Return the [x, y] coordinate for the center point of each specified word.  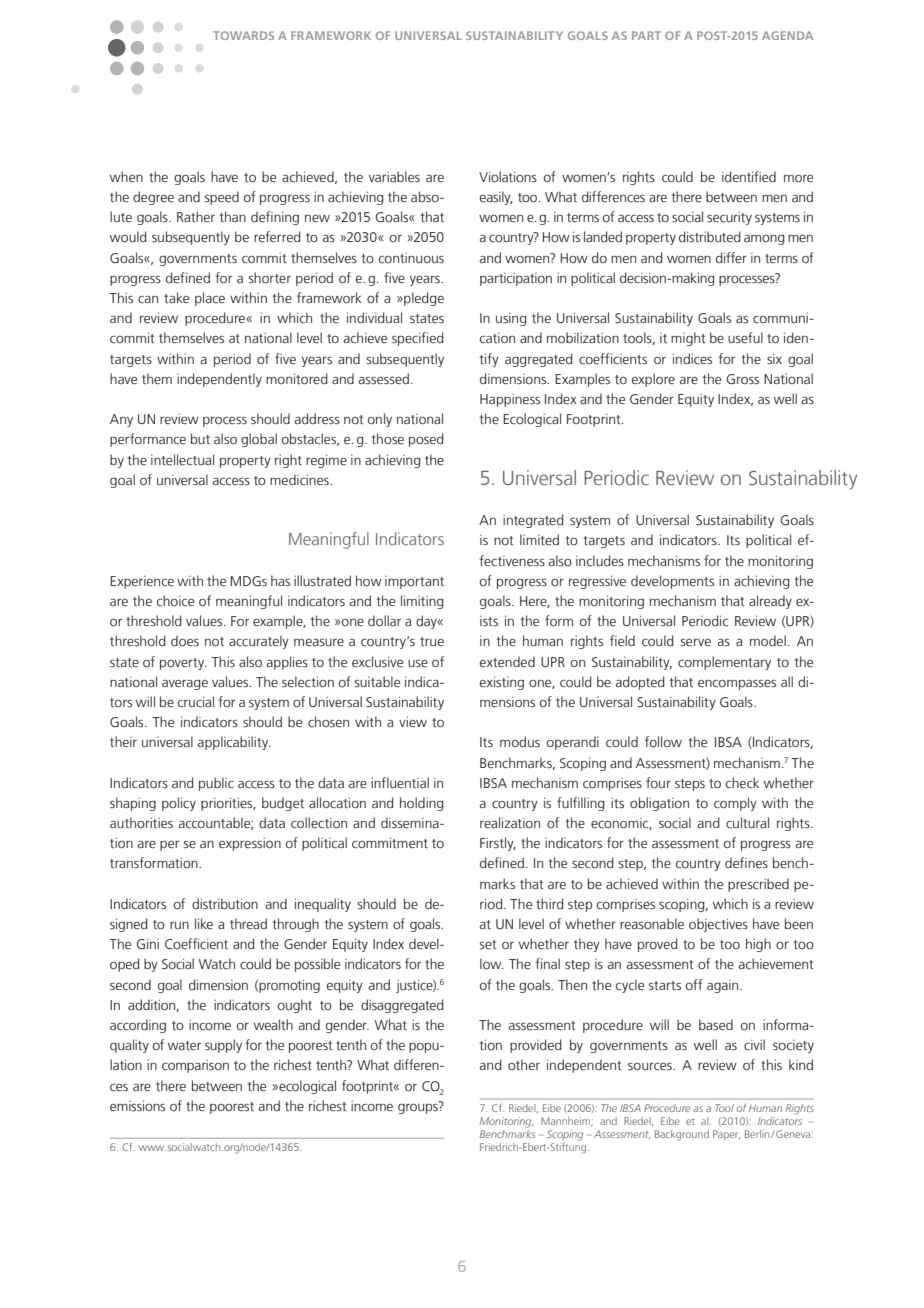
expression [250, 844]
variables [394, 177]
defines [746, 863]
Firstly [498, 844]
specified [417, 339]
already [770, 602]
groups [419, 1107]
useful [745, 338]
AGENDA [787, 35]
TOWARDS [243, 35]
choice [175, 601]
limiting [422, 602]
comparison [195, 1066]
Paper [727, 1135]
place [210, 299]
